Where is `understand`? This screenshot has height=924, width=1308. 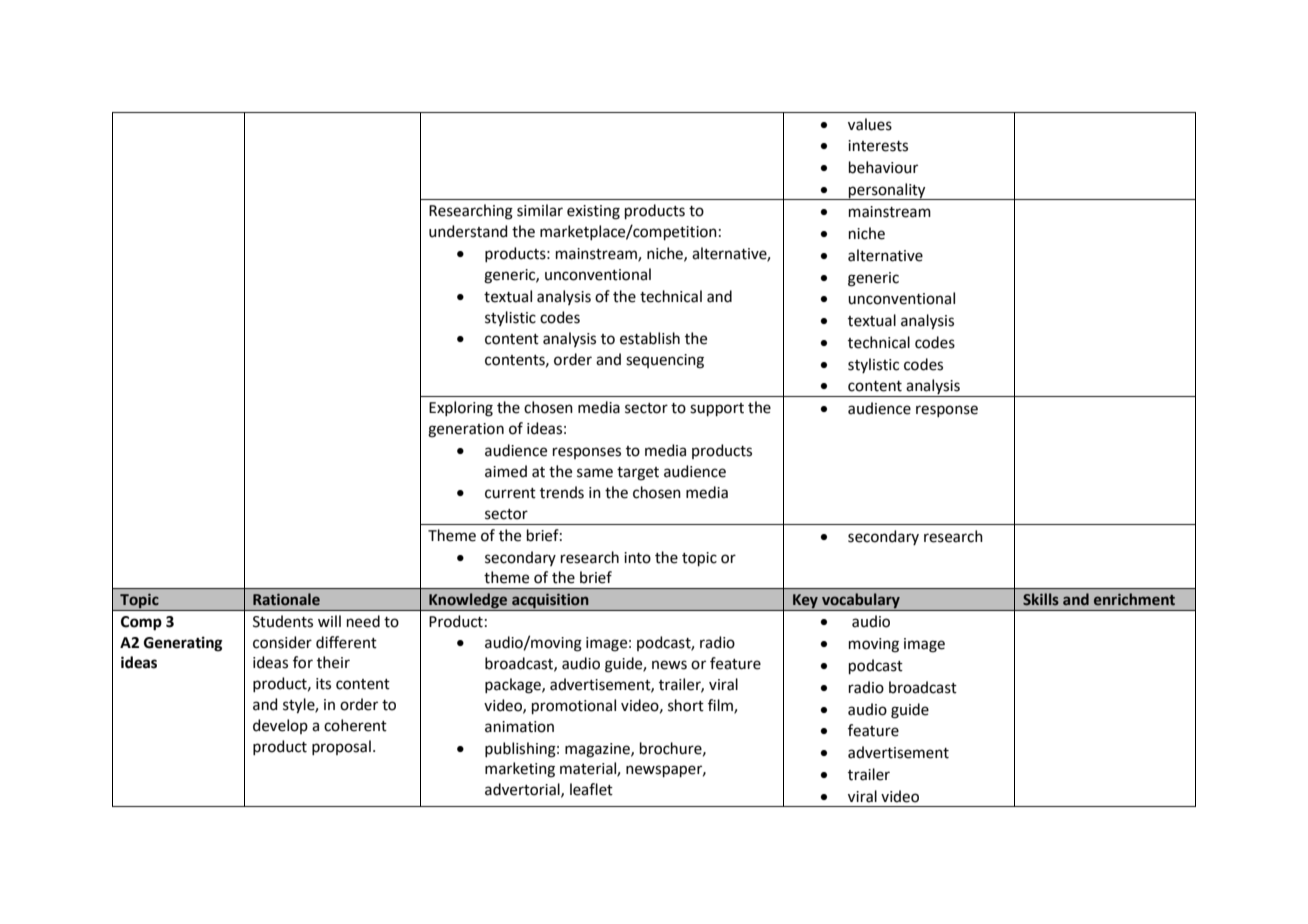
understand is located at coordinates (468, 231).
